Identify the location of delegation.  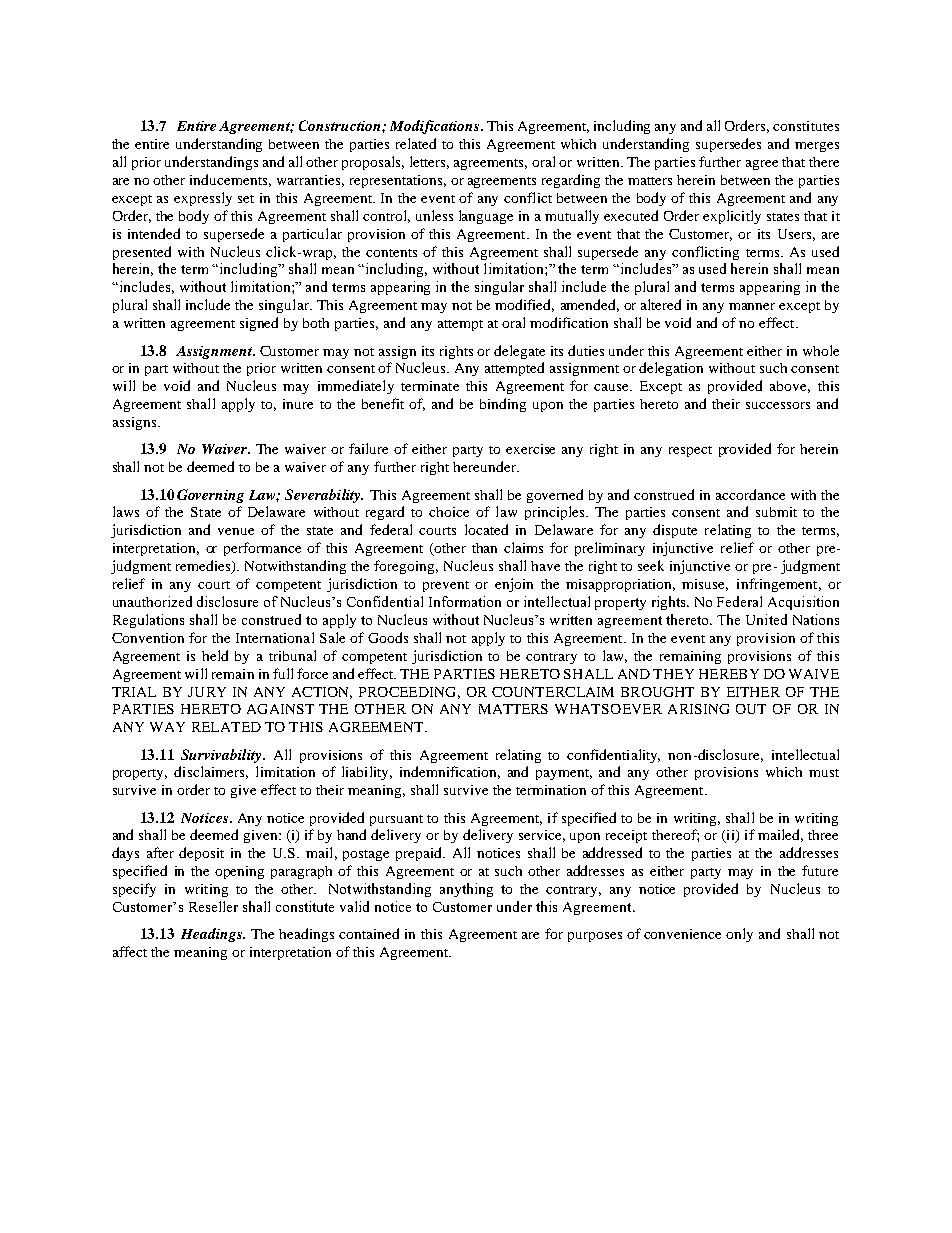
(671, 369).
